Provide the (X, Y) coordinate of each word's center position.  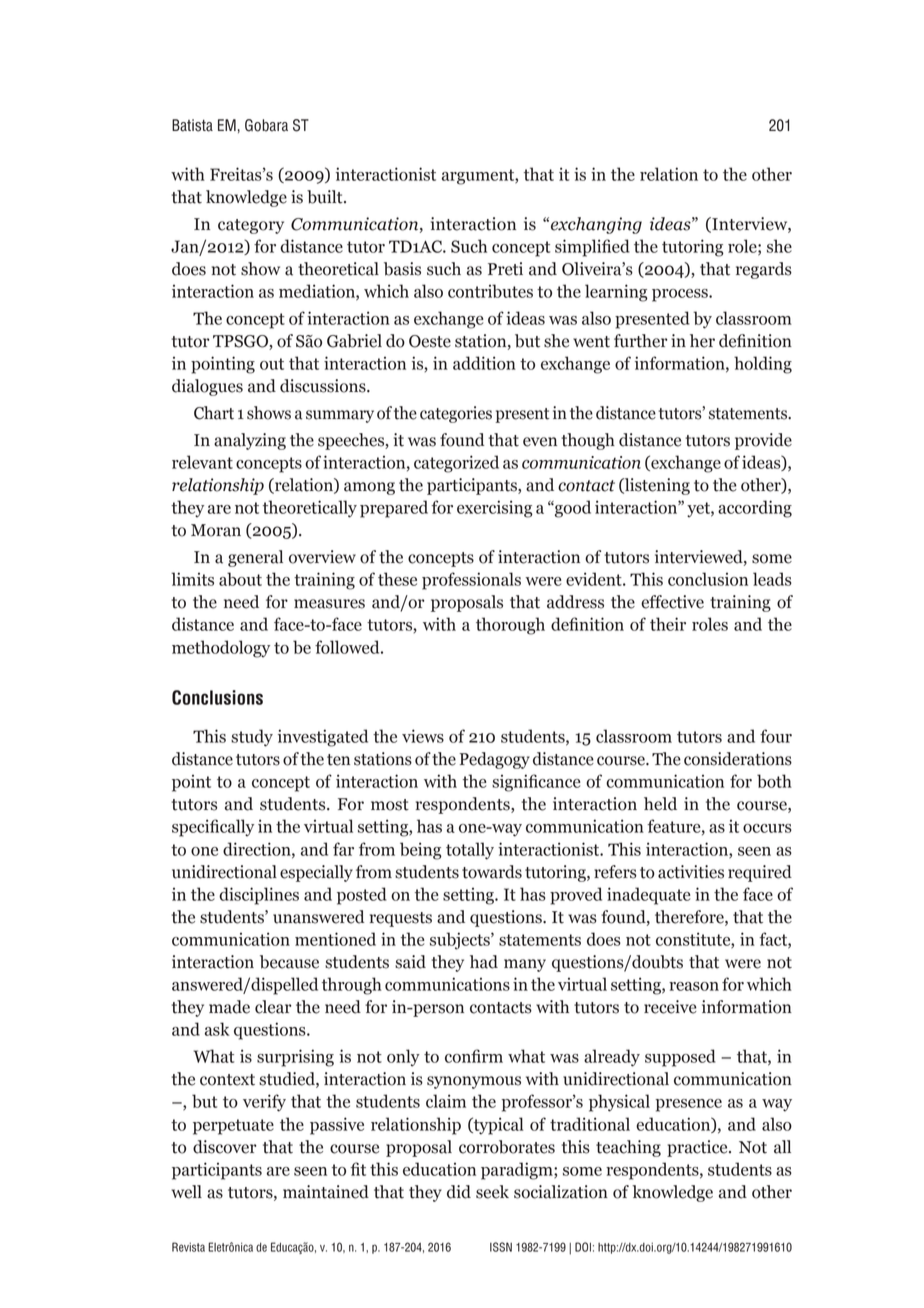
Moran (216, 530)
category (251, 226)
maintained (326, 1192)
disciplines (259, 896)
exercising (495, 509)
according (755, 509)
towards (492, 872)
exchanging (596, 225)
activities (691, 872)
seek (492, 1192)
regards (764, 270)
